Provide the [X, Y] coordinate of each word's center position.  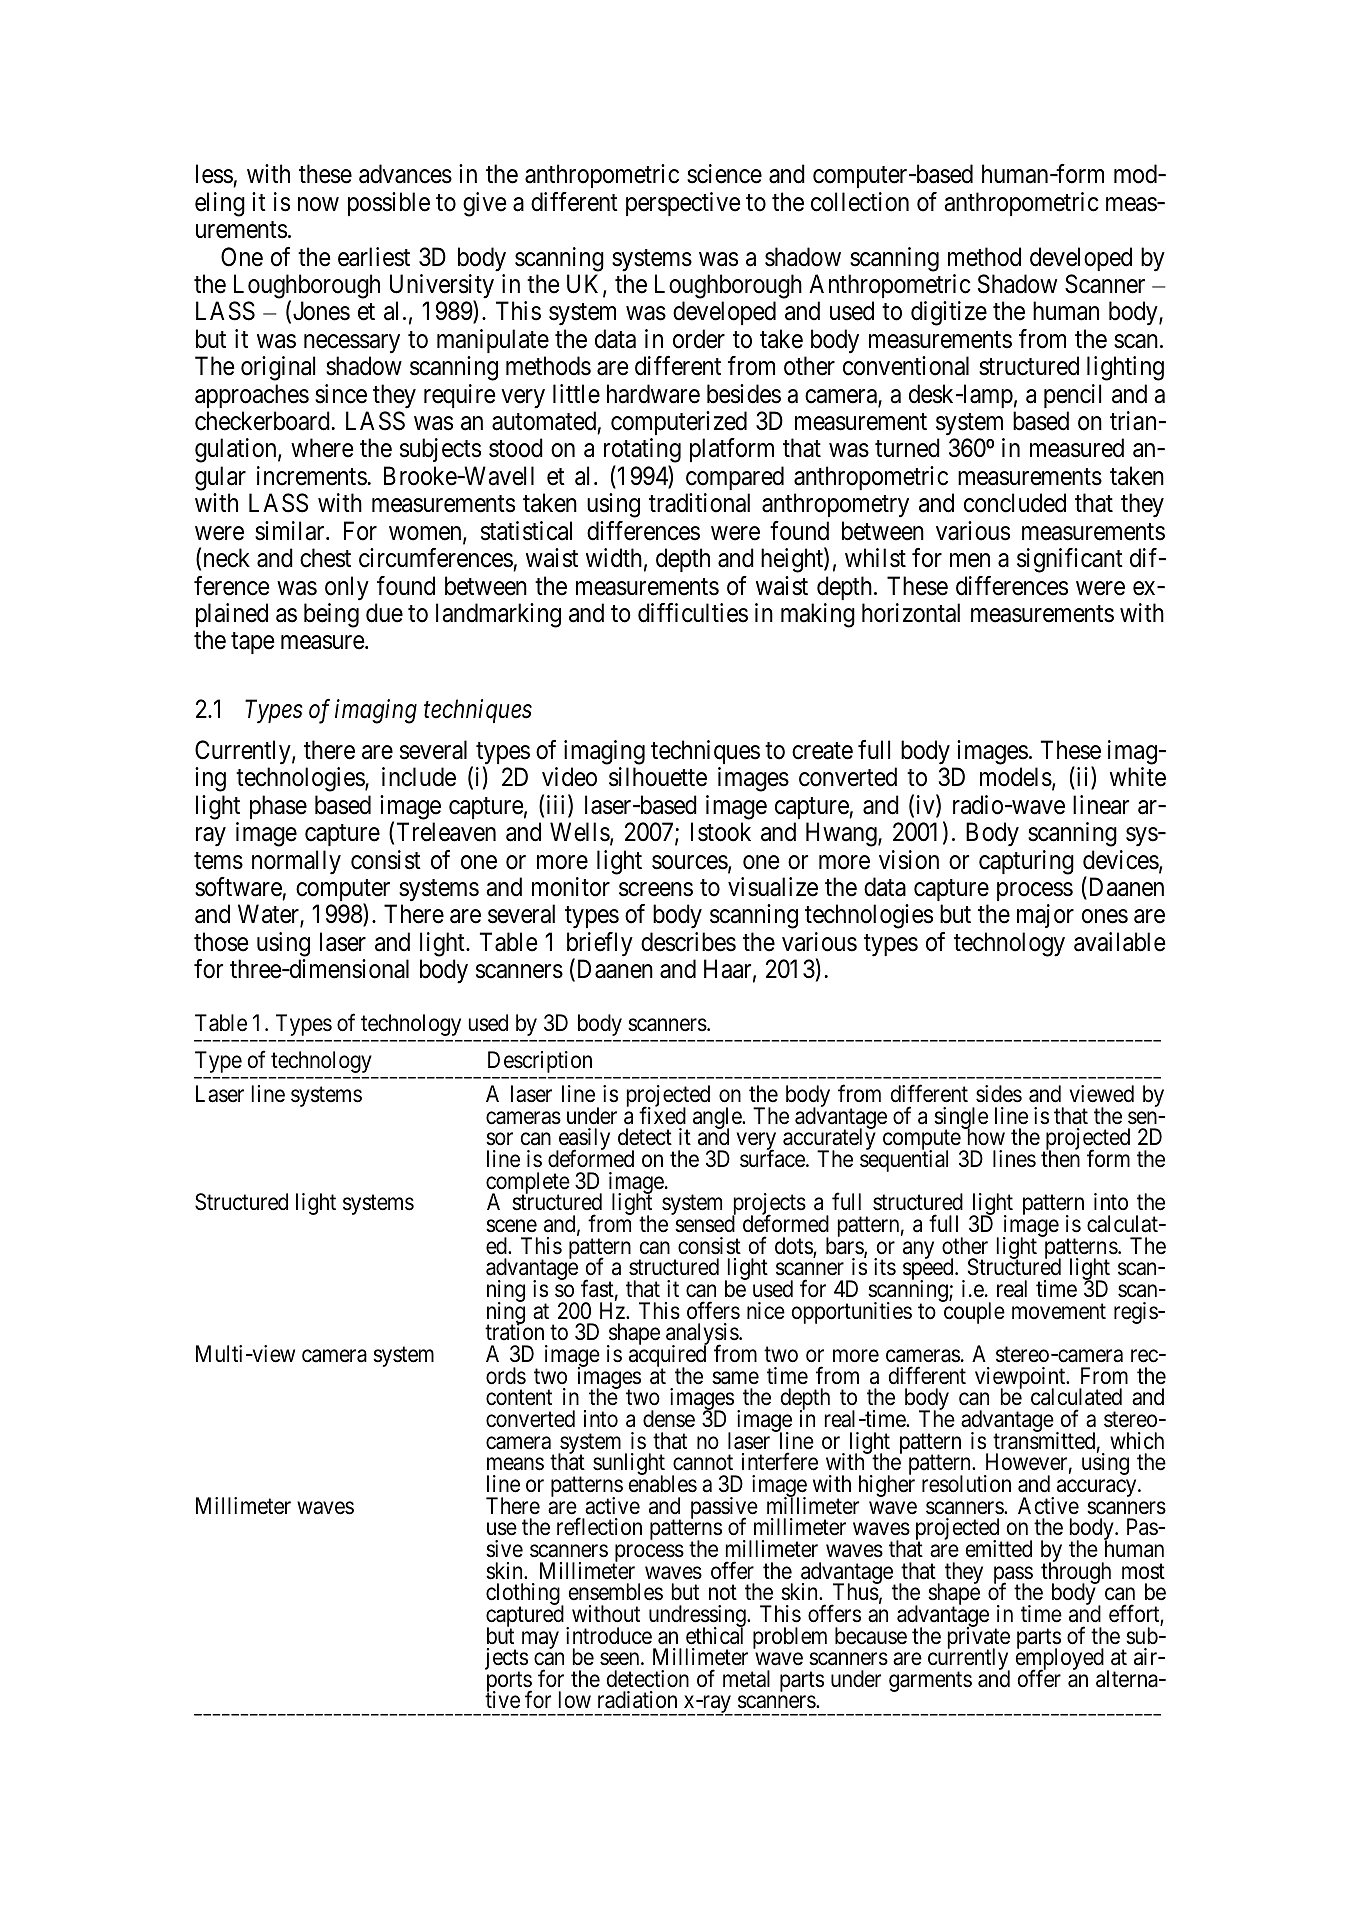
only [347, 588]
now [318, 204]
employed [1060, 1660]
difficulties [693, 613]
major [1045, 916]
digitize [949, 313]
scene [511, 1226]
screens [656, 890]
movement [1059, 1312]
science [724, 174]
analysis [703, 1335]
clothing [524, 1595]
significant [1070, 560]
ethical [715, 1635]
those [221, 942]
